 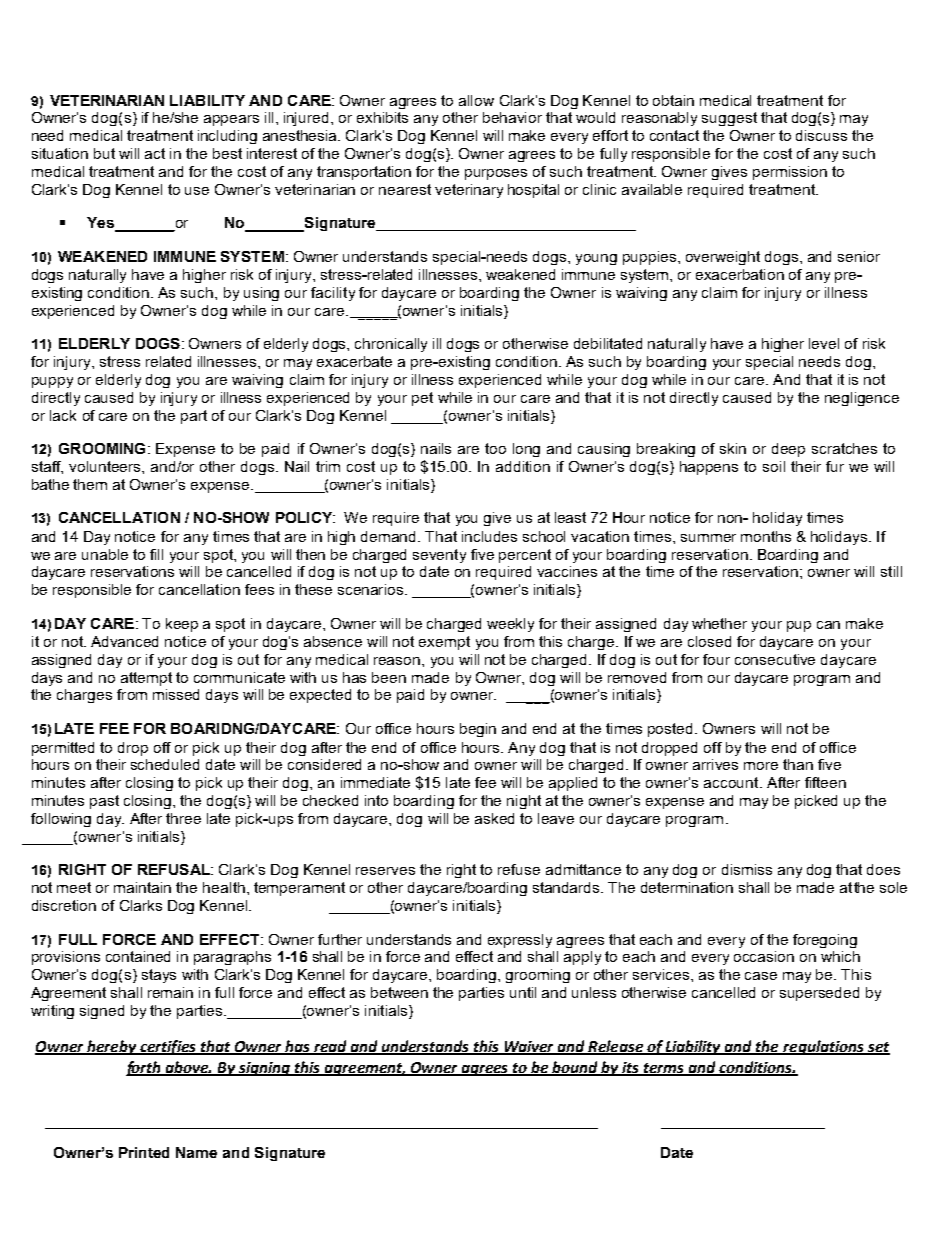 What do you see at coordinates (444, 643) in the page?
I see `exempt` at bounding box center [444, 643].
